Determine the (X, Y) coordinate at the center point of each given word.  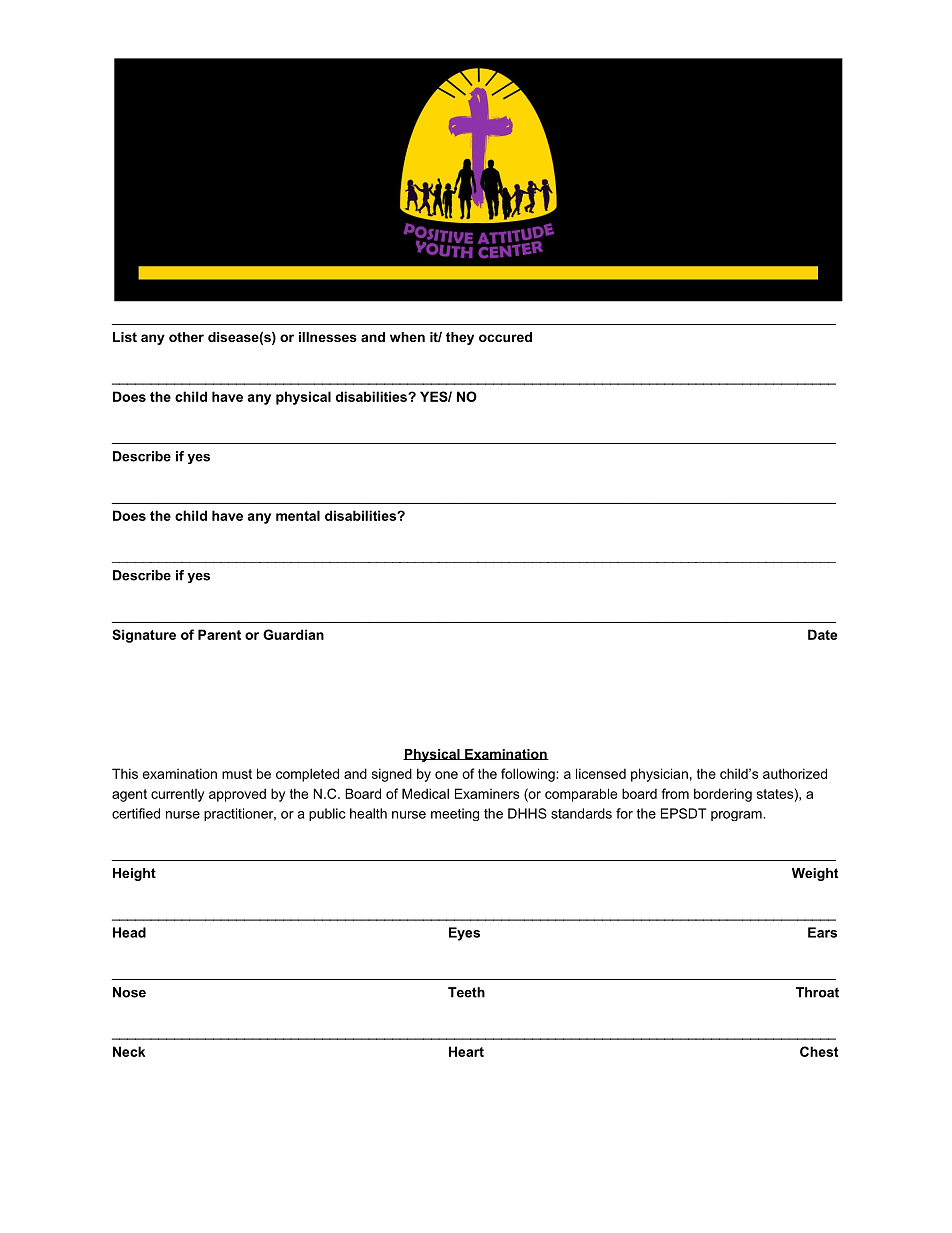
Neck (129, 1051)
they (460, 338)
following (529, 775)
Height (134, 874)
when (407, 337)
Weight (815, 874)
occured (505, 337)
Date (822, 634)
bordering (723, 795)
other (186, 337)
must (237, 774)
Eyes (464, 934)
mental (298, 515)
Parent (219, 634)
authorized (795, 773)
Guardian (293, 634)
